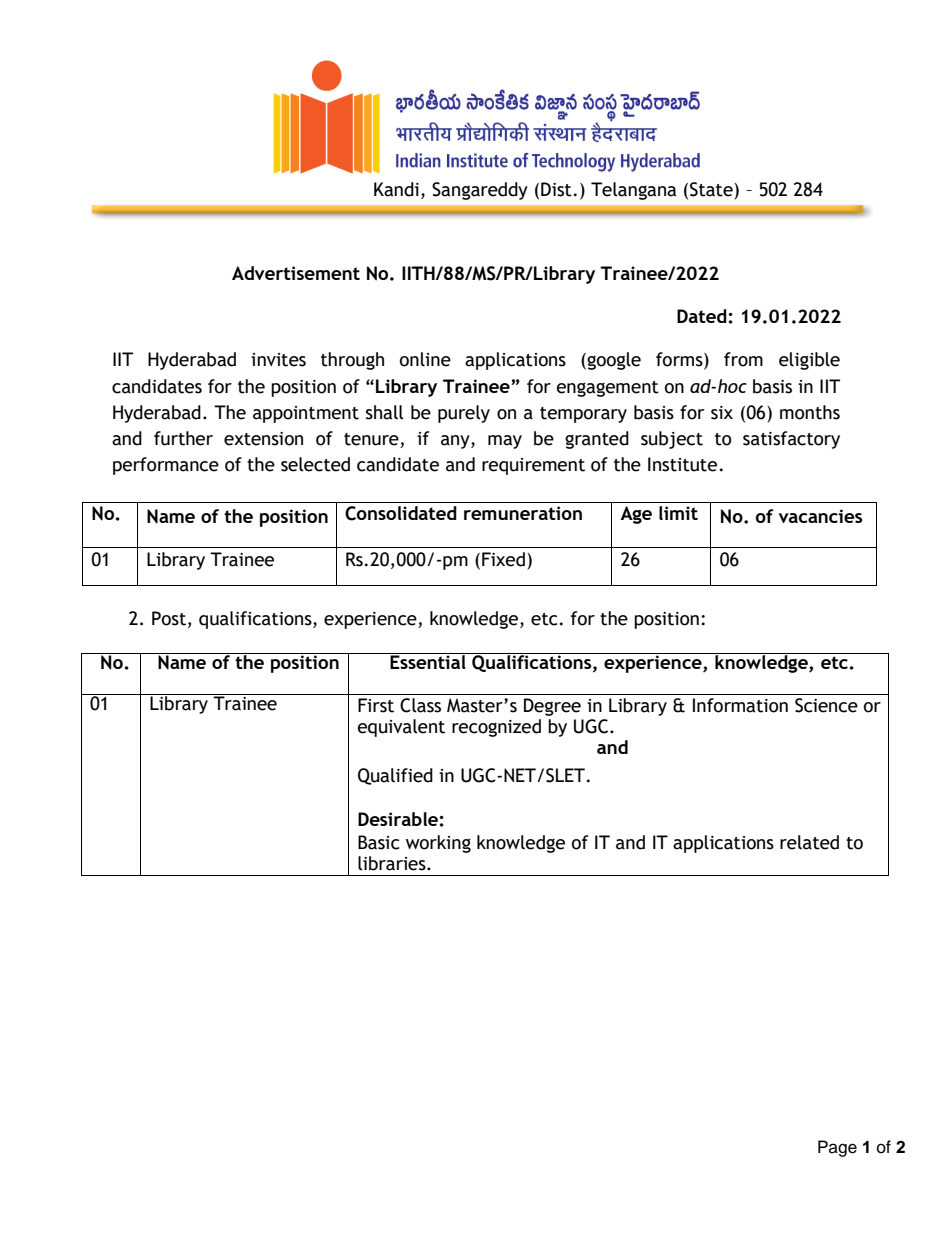 The height and width of the page is (1233, 952). Describe the element at coordinates (393, 863) in the page. I see `libraries` at that location.
